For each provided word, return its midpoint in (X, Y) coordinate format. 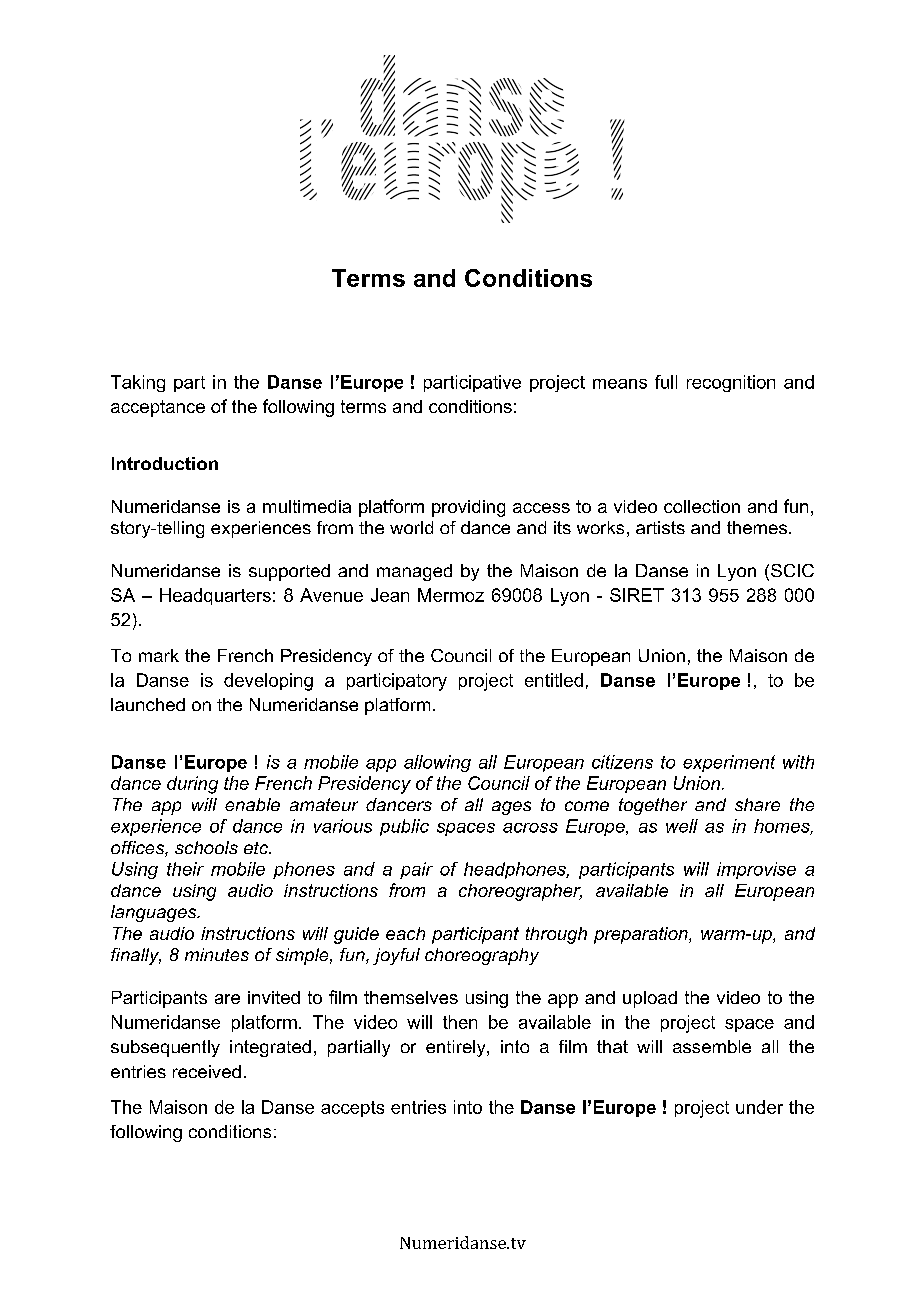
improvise (756, 870)
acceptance (158, 408)
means (620, 384)
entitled (554, 680)
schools (206, 847)
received (207, 1071)
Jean (390, 595)
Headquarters (215, 596)
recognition (731, 383)
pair (416, 870)
